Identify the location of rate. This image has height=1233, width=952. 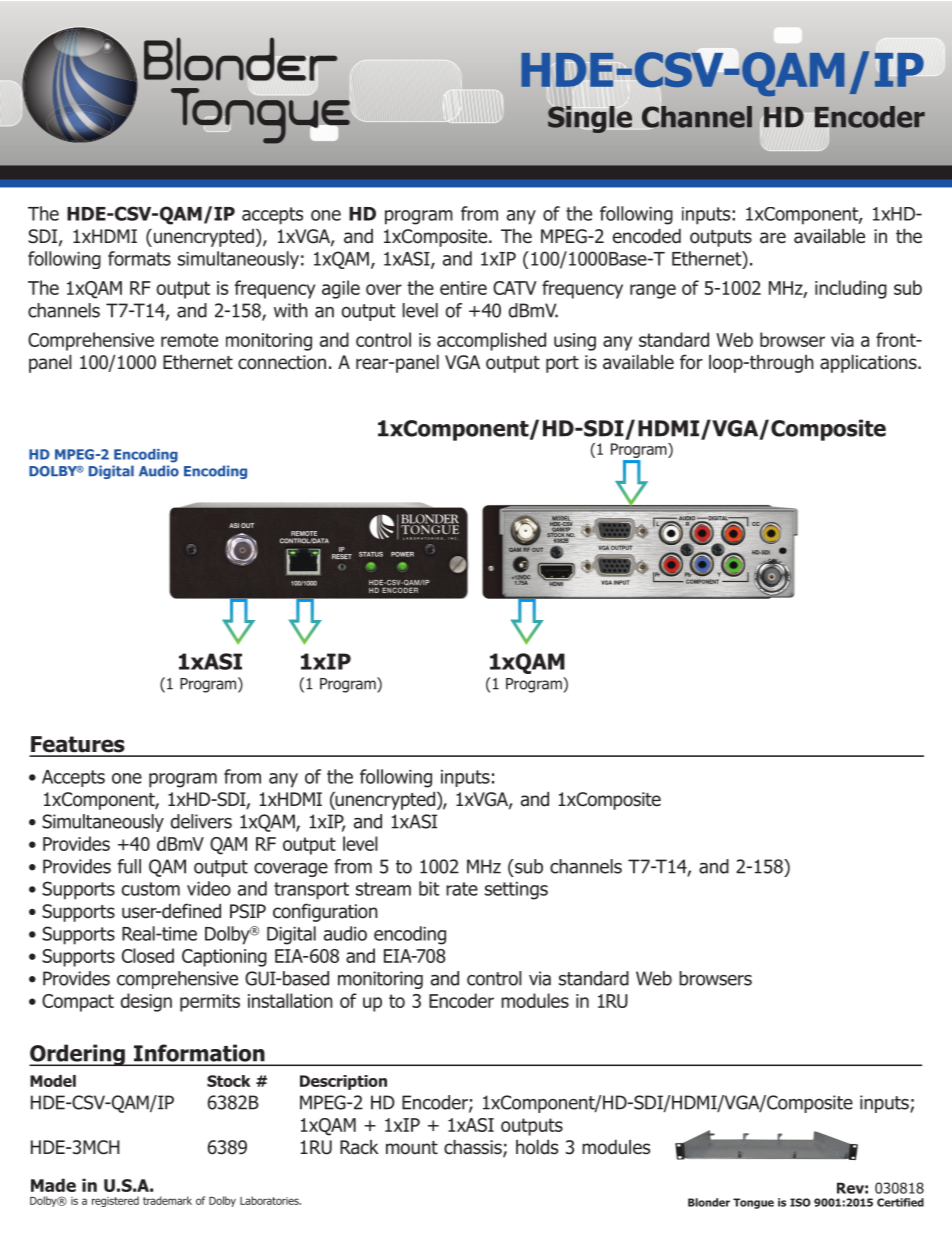
(462, 889).
